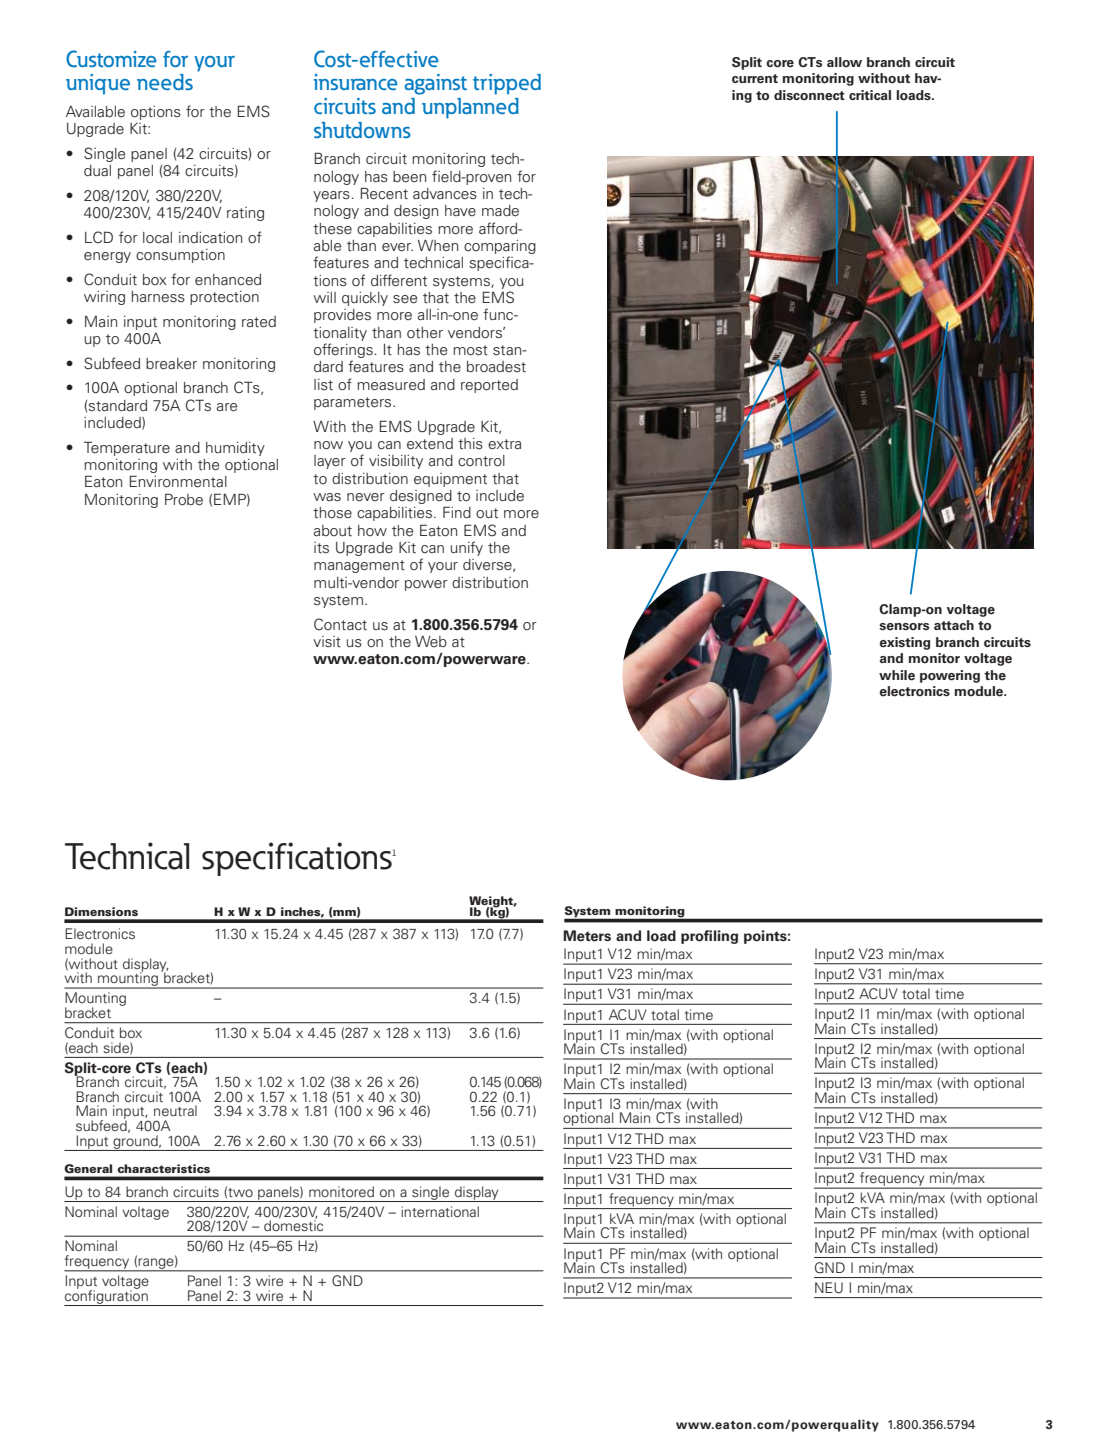 The image size is (1117, 1445). What do you see at coordinates (897, 675) in the screenshot?
I see `while` at bounding box center [897, 675].
